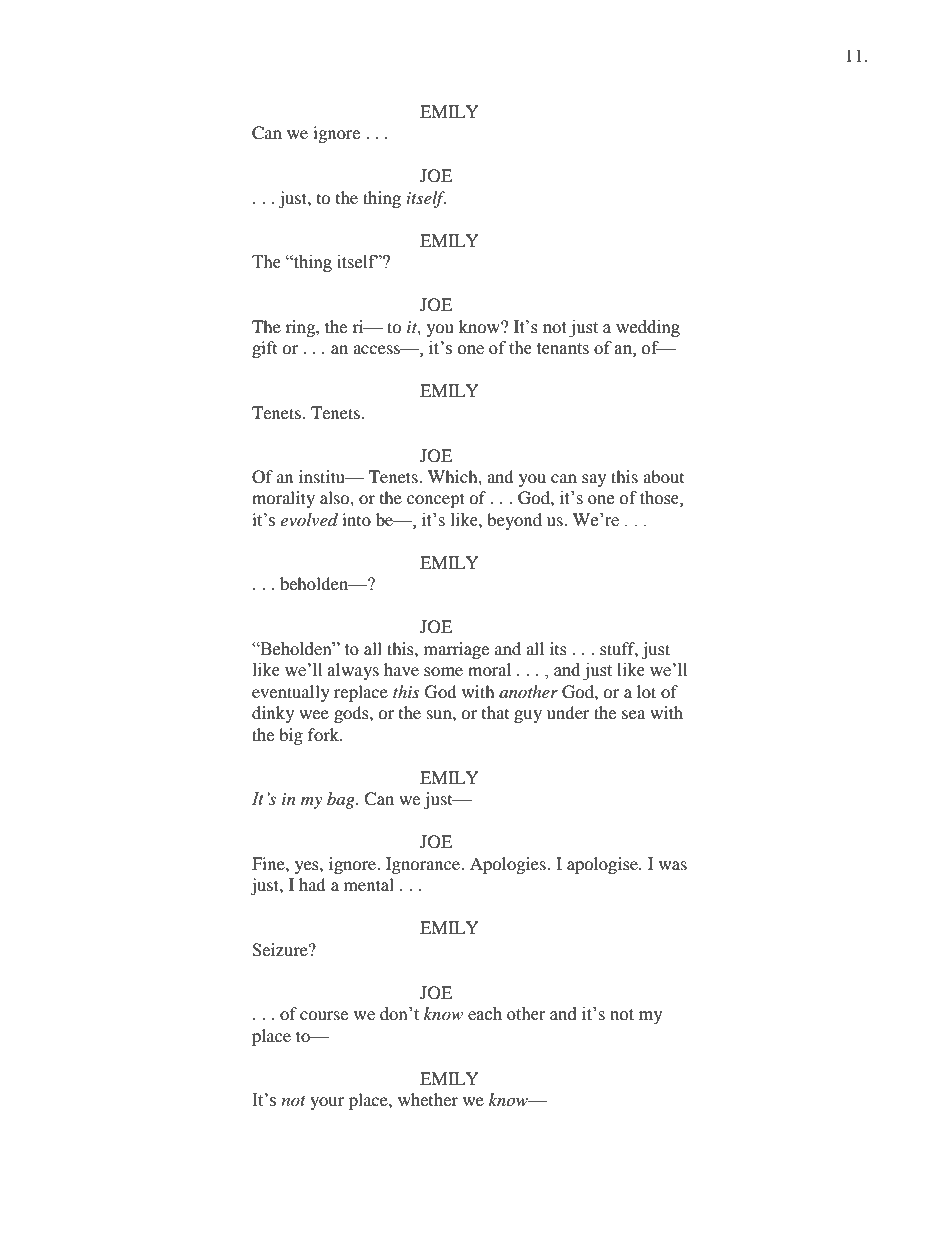 This screenshot has height=1233, width=952. Describe the element at coordinates (633, 714) in the screenshot. I see `sea` at that location.
